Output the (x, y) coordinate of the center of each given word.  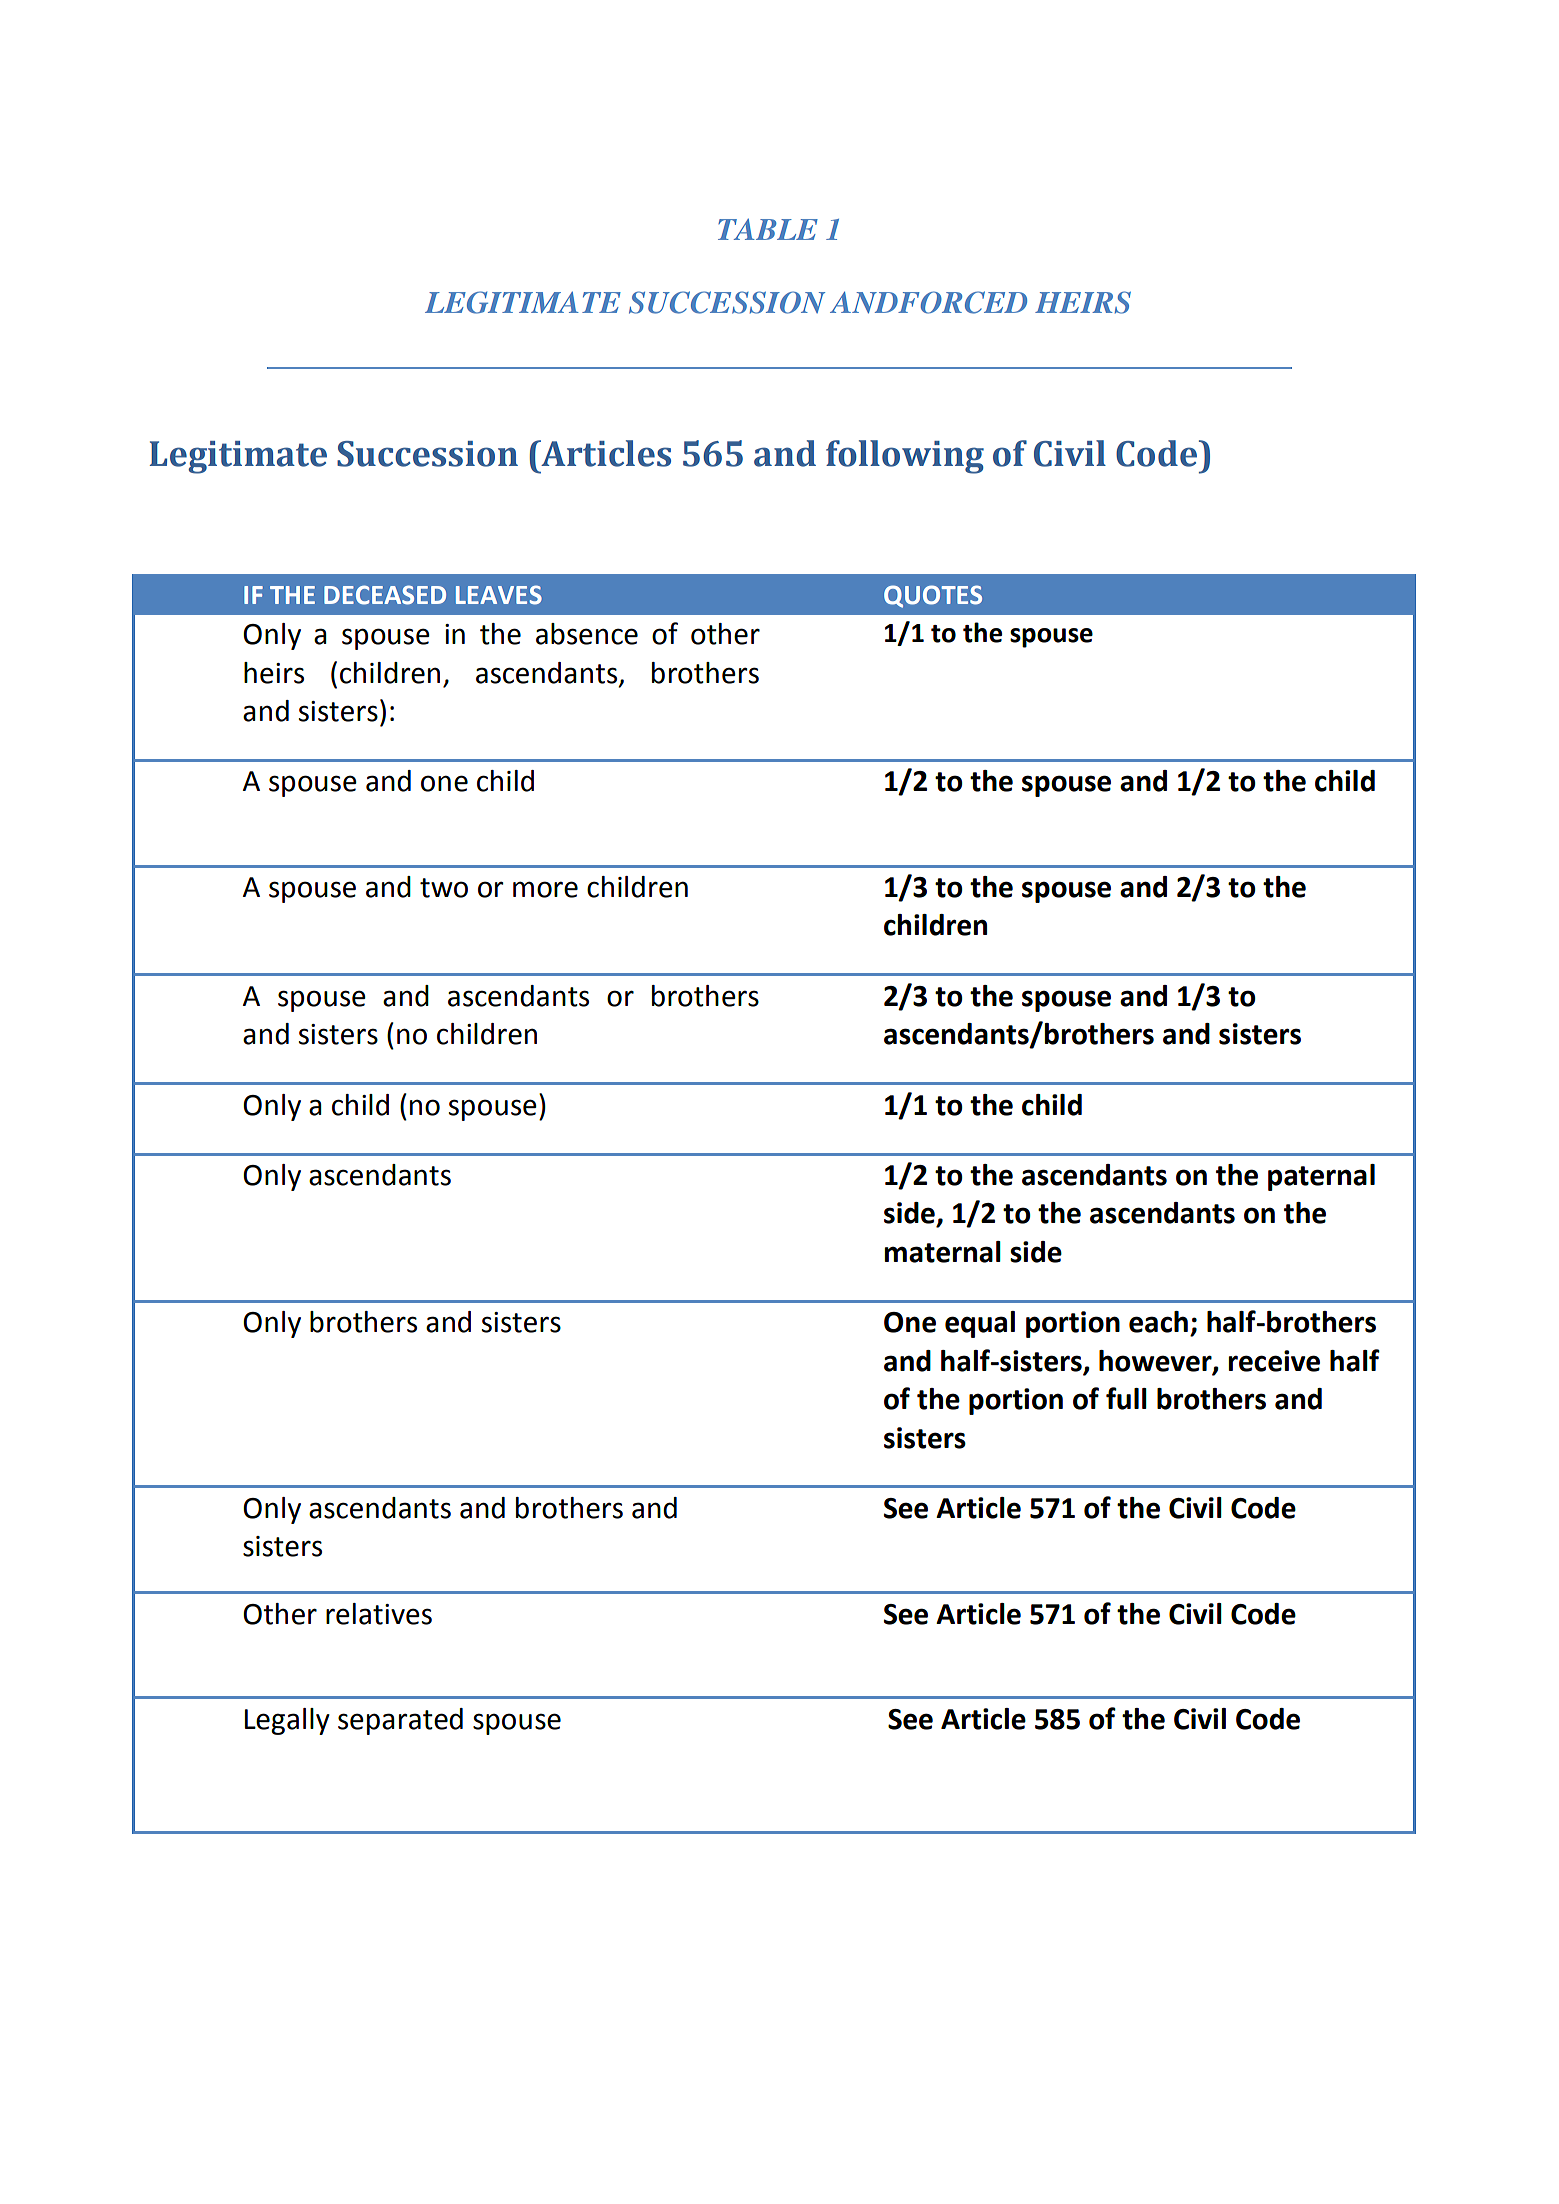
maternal (943, 1252)
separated (400, 1721)
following (905, 457)
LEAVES (499, 595)
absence (587, 634)
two (444, 888)
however (1156, 1361)
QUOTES (933, 596)
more (545, 889)
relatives (379, 1614)
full (1126, 1398)
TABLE (768, 229)
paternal (1321, 1177)
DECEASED (385, 595)
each (1158, 1322)
